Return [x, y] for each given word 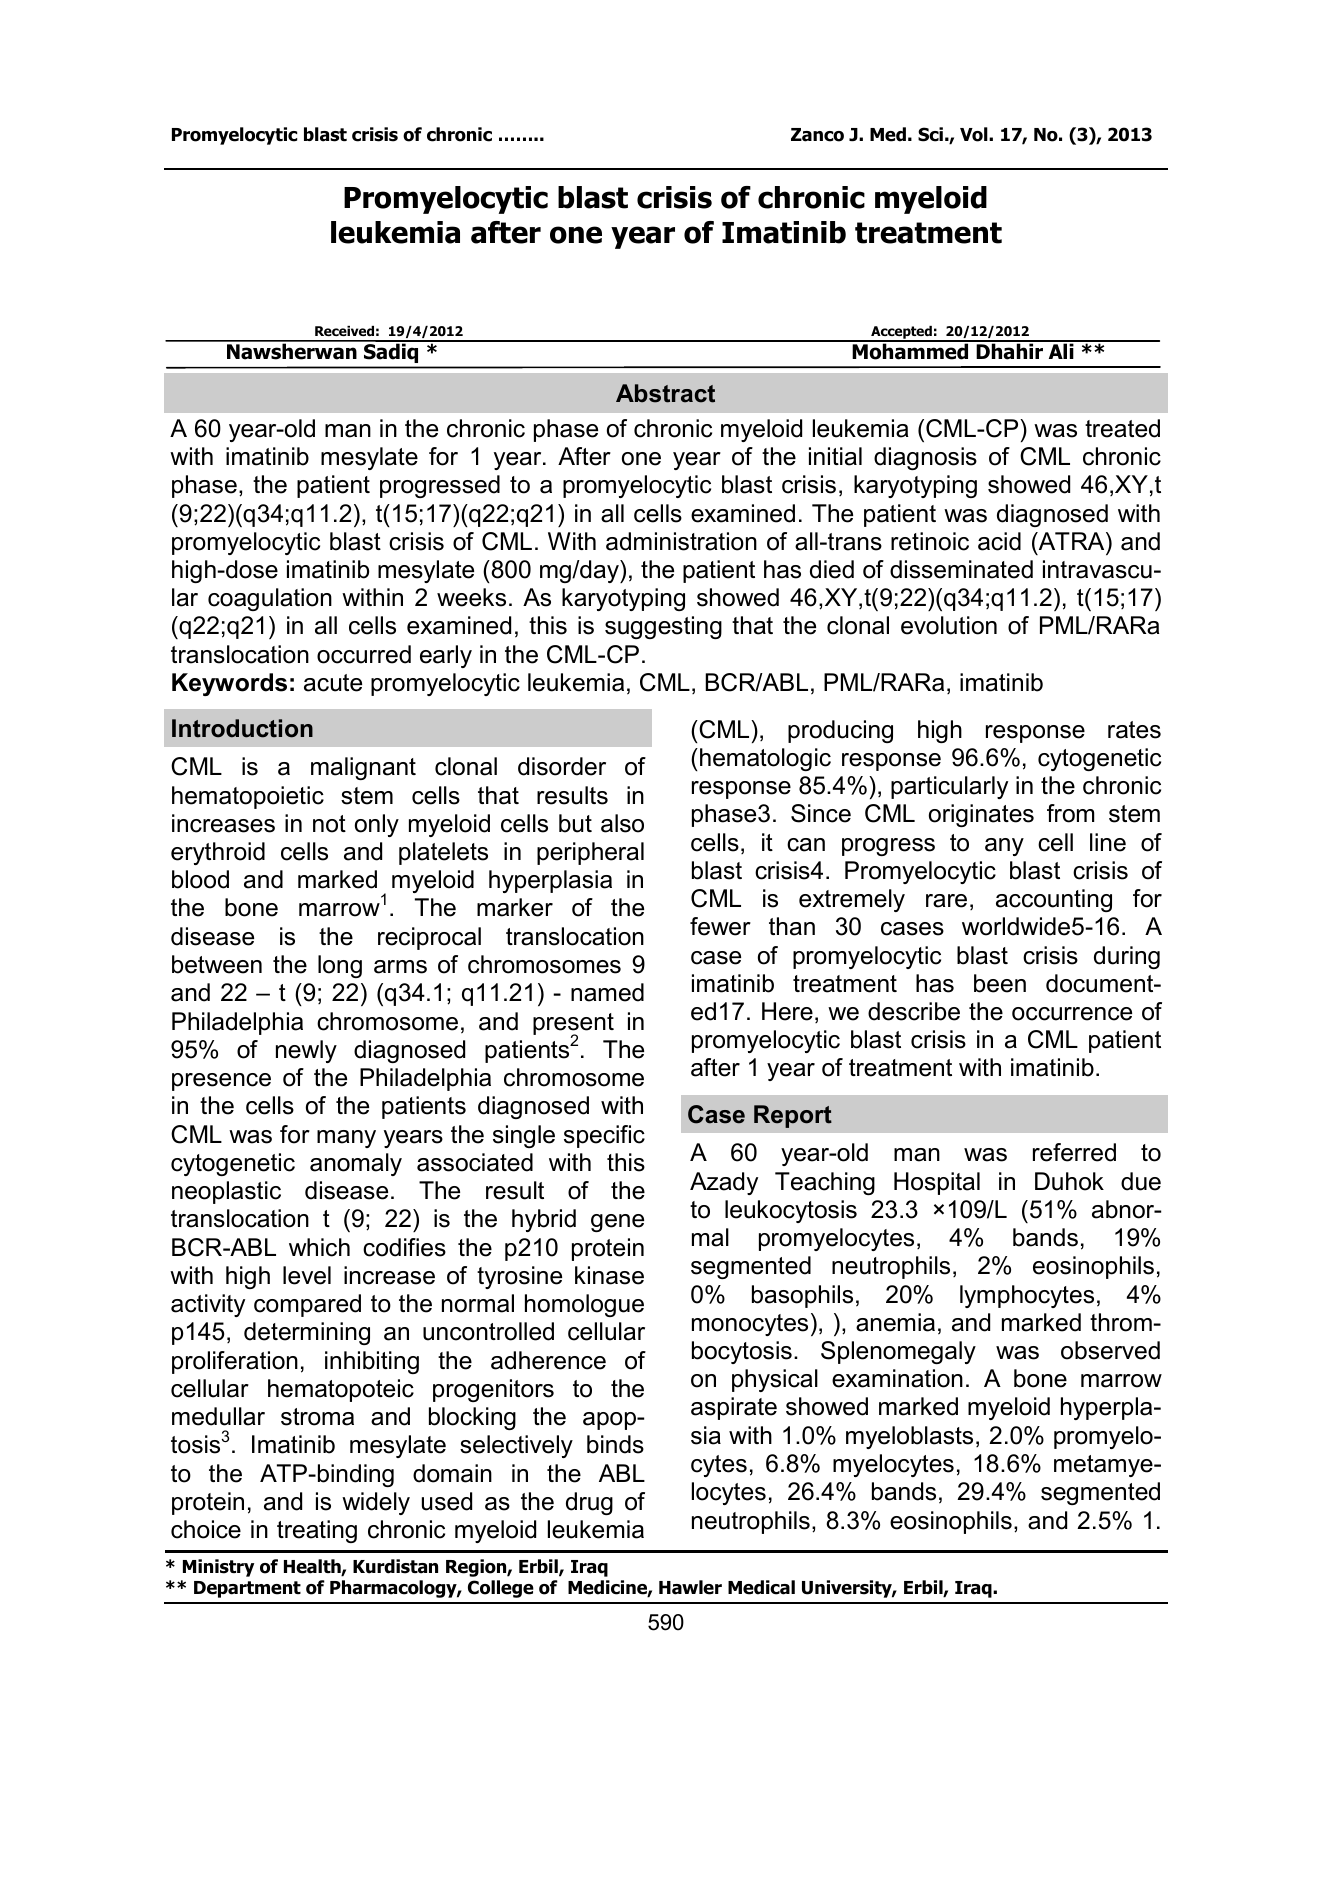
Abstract [665, 393]
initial [835, 456]
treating [317, 1531]
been [1000, 983]
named [607, 992]
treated [1122, 428]
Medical [761, 1587]
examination [897, 1378]
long [340, 966]
